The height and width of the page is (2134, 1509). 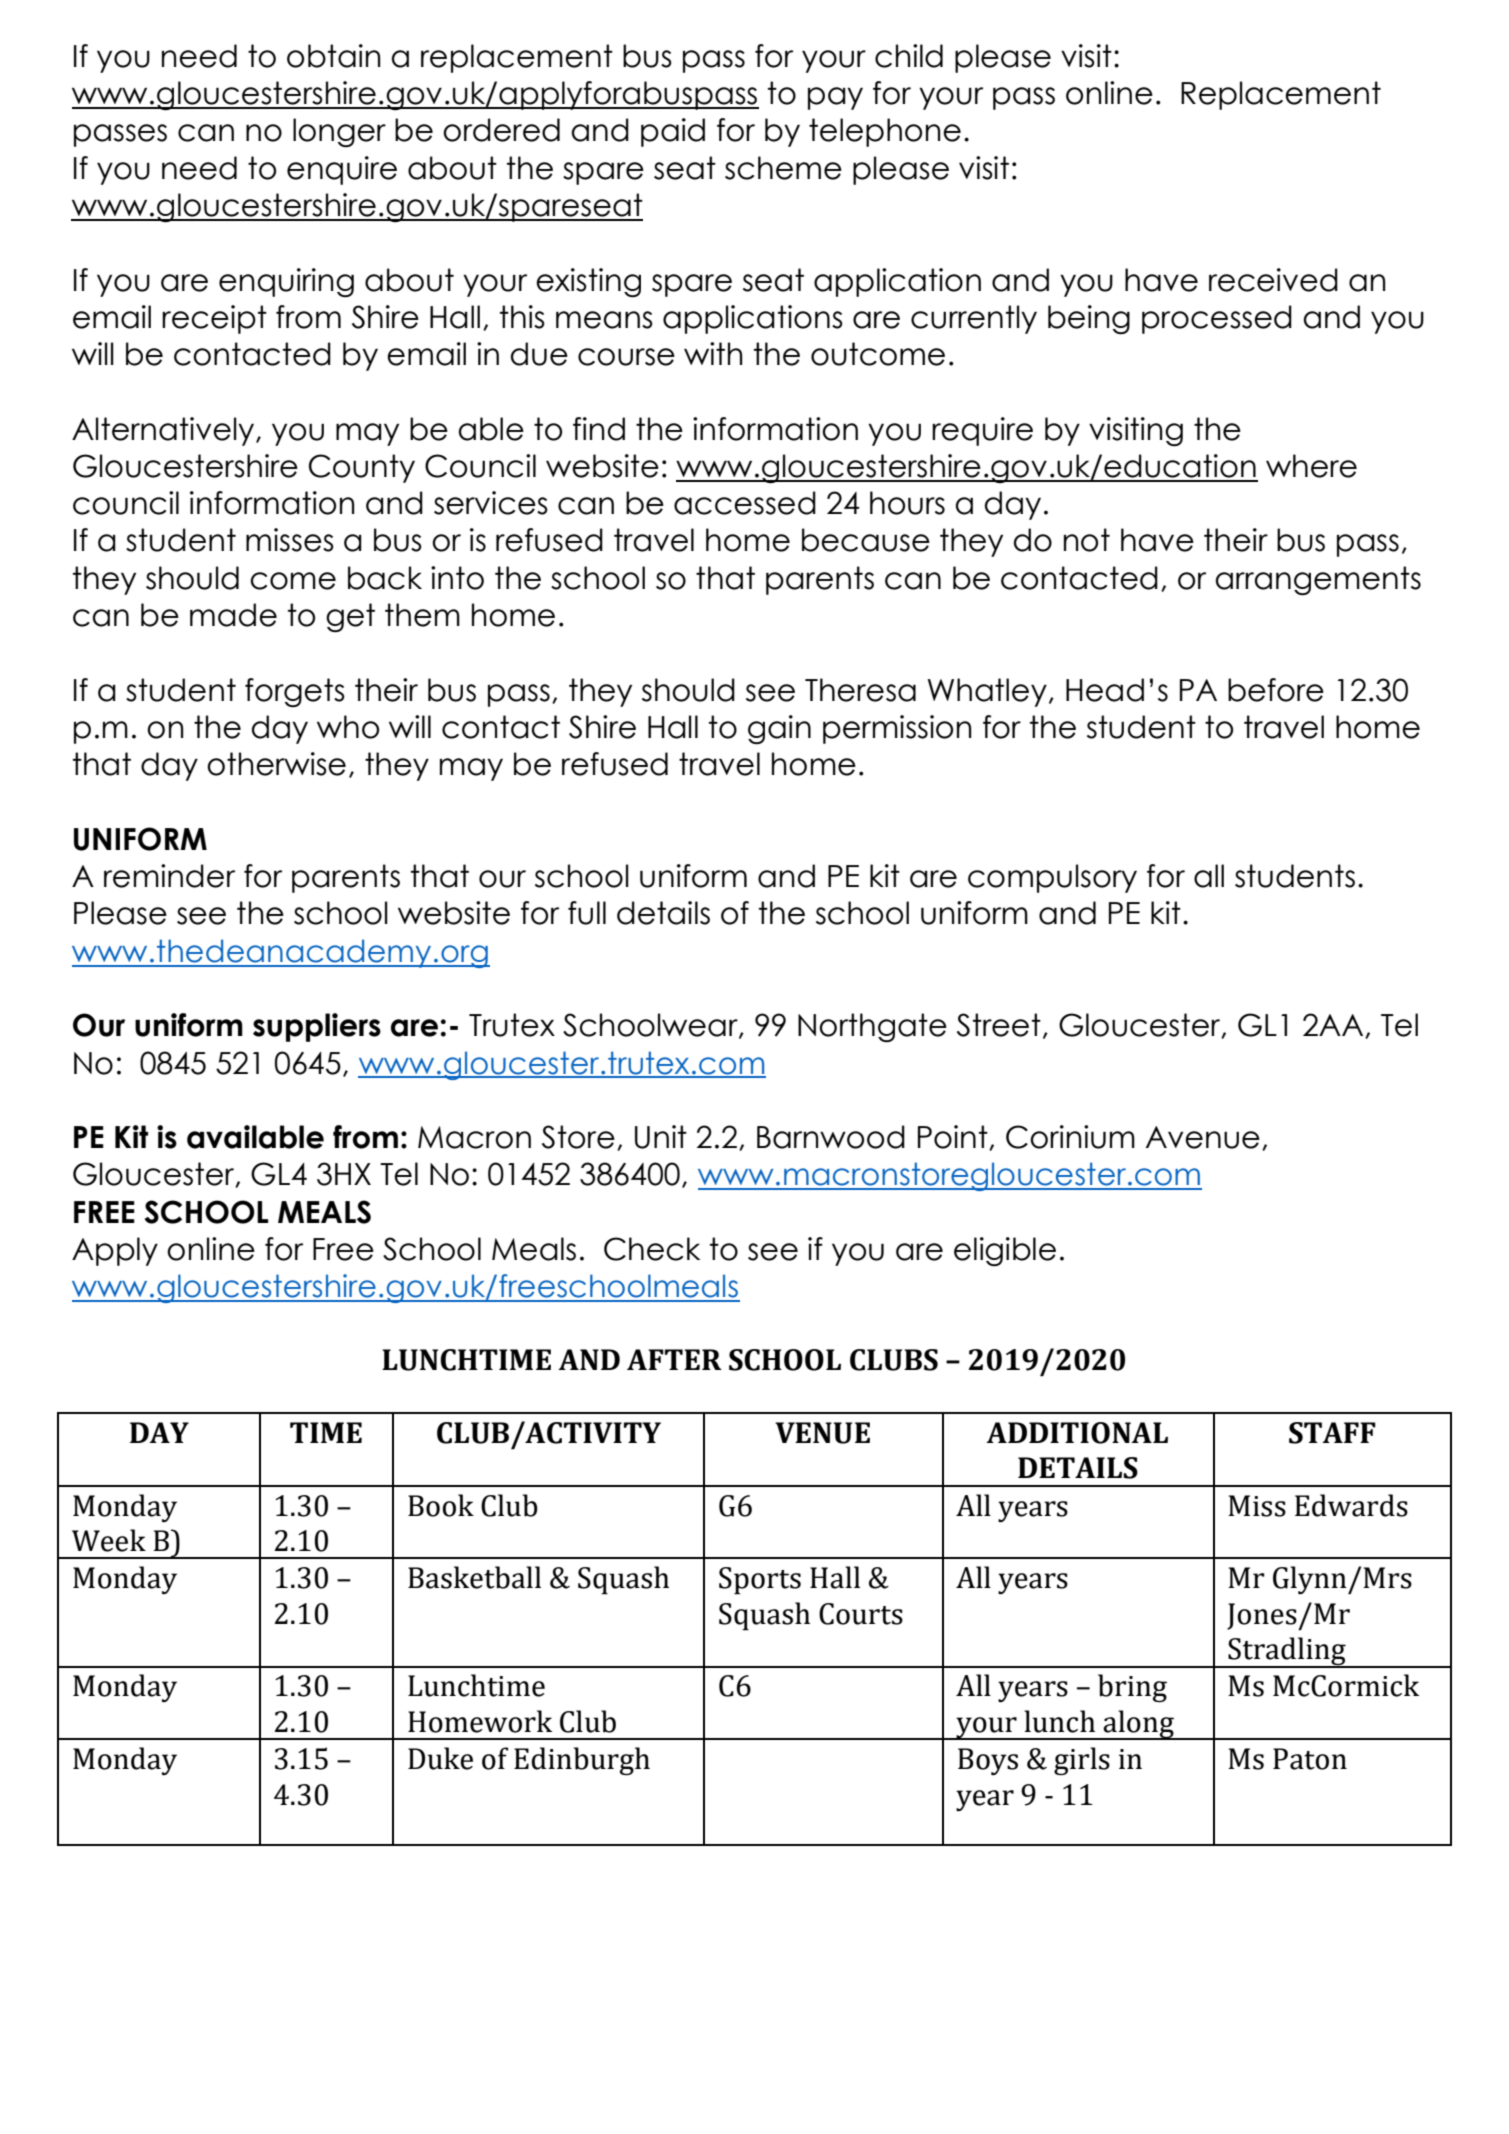 What do you see at coordinates (169, 876) in the page?
I see `reminder` at bounding box center [169, 876].
